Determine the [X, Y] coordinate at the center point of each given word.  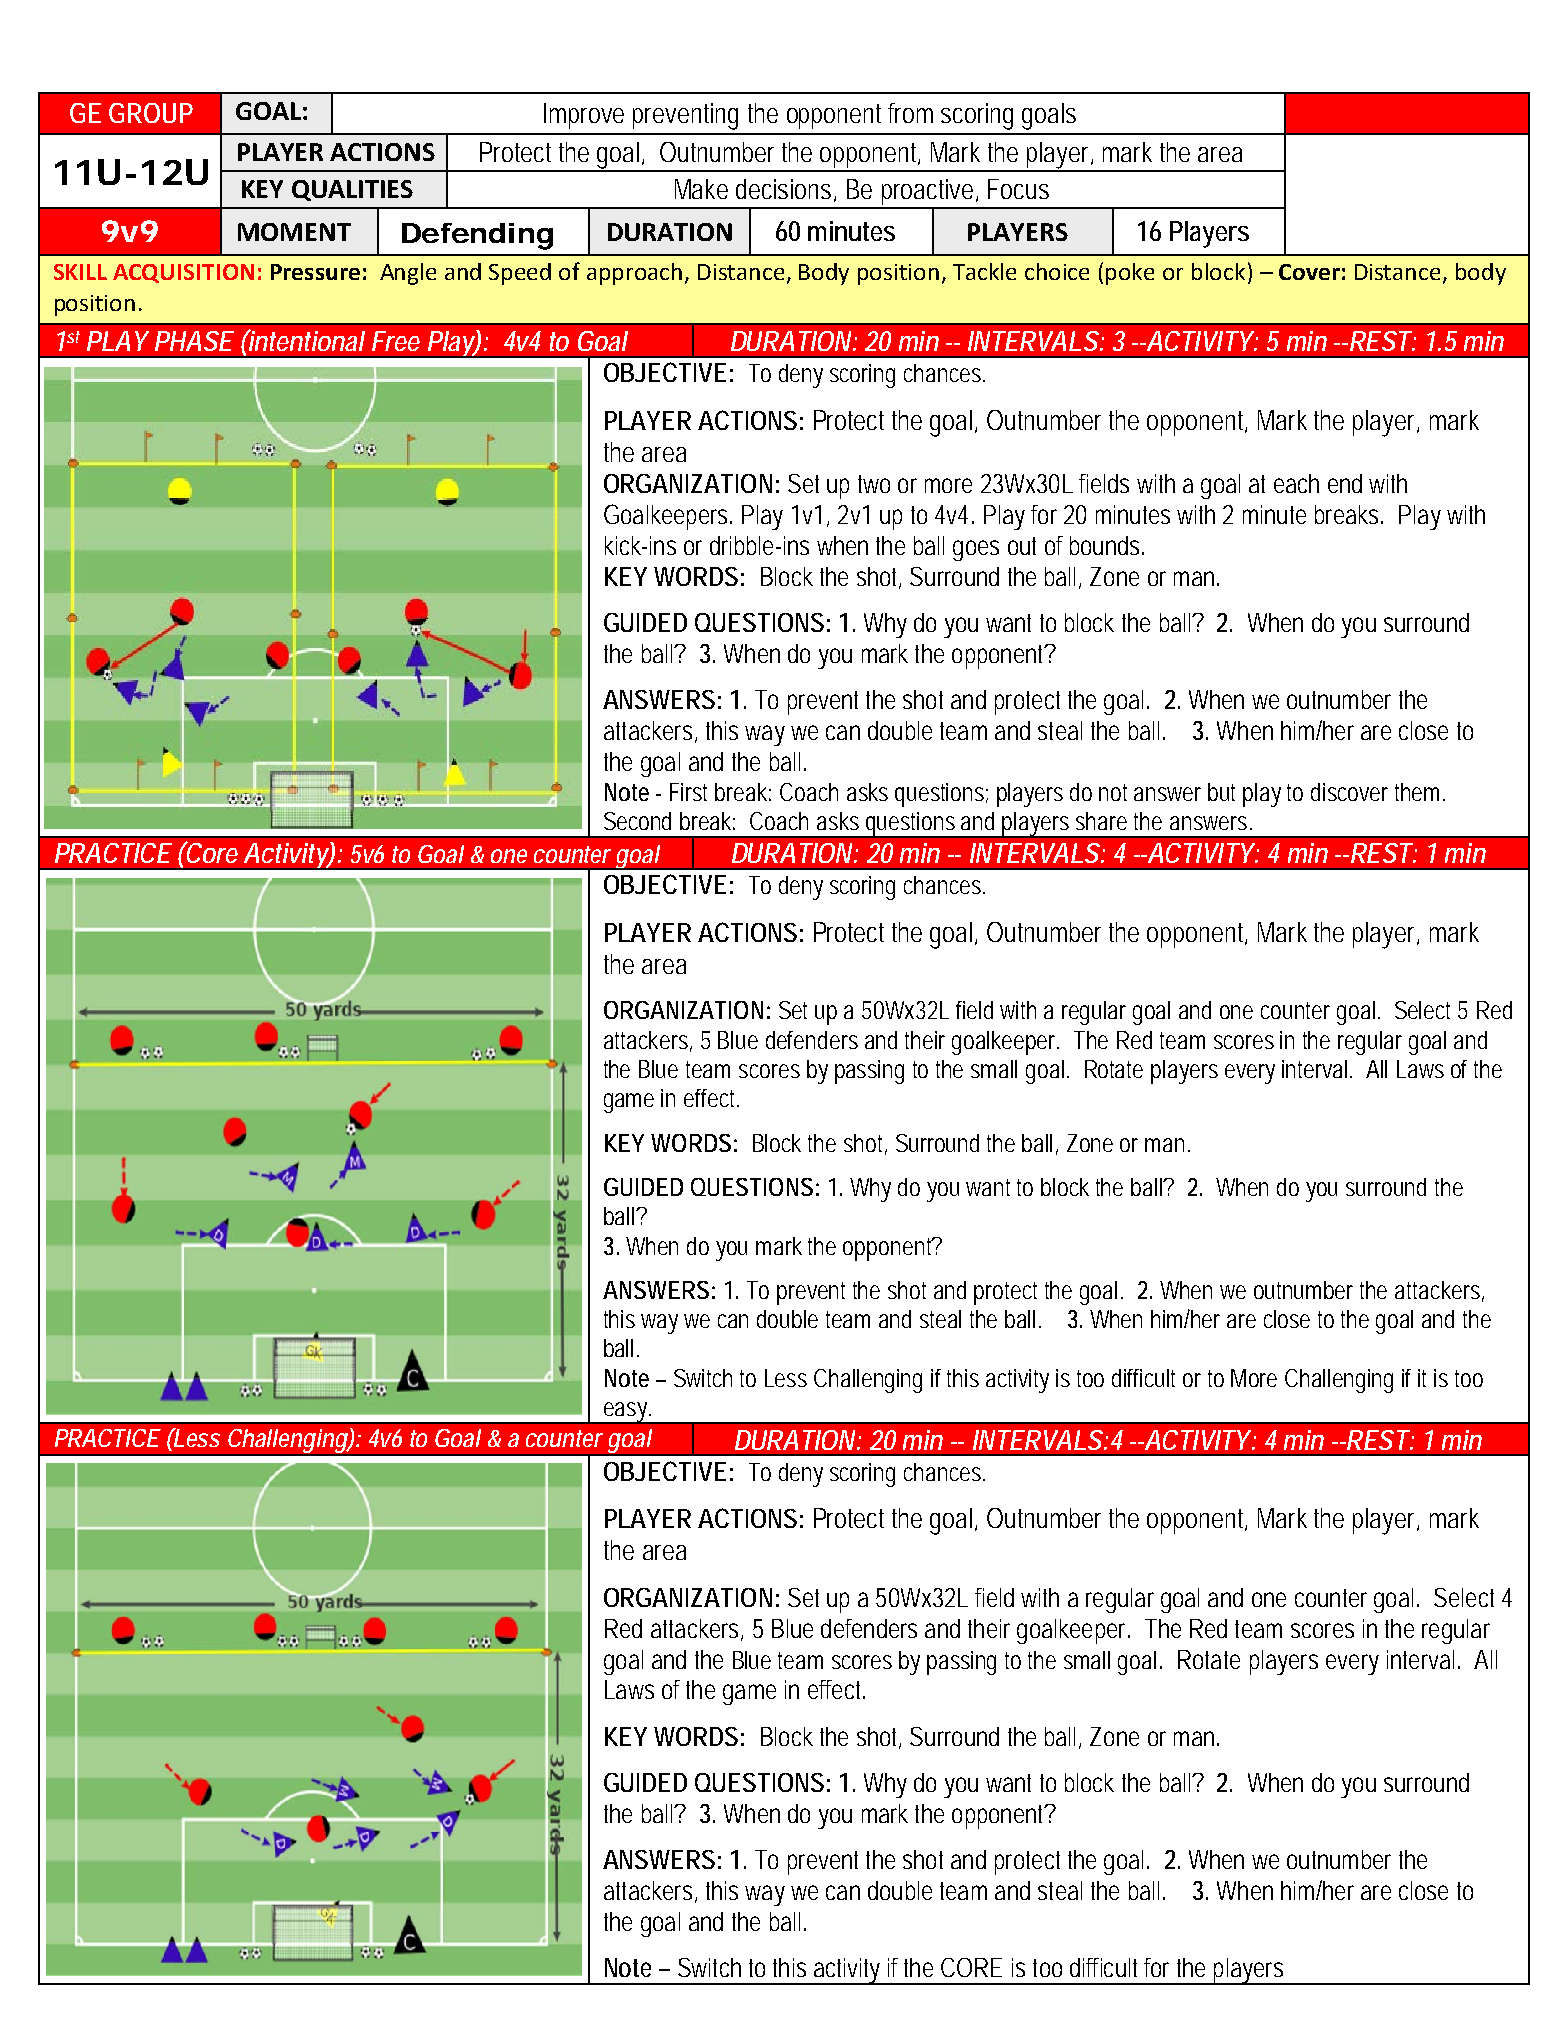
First [688, 792]
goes [976, 550]
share [1101, 821]
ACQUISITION [183, 273]
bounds [1104, 545]
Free [396, 341]
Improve [584, 116]
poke [1130, 274]
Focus [1018, 189]
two [874, 484]
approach [634, 274]
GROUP [151, 113]
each [1296, 483]
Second [637, 821]
